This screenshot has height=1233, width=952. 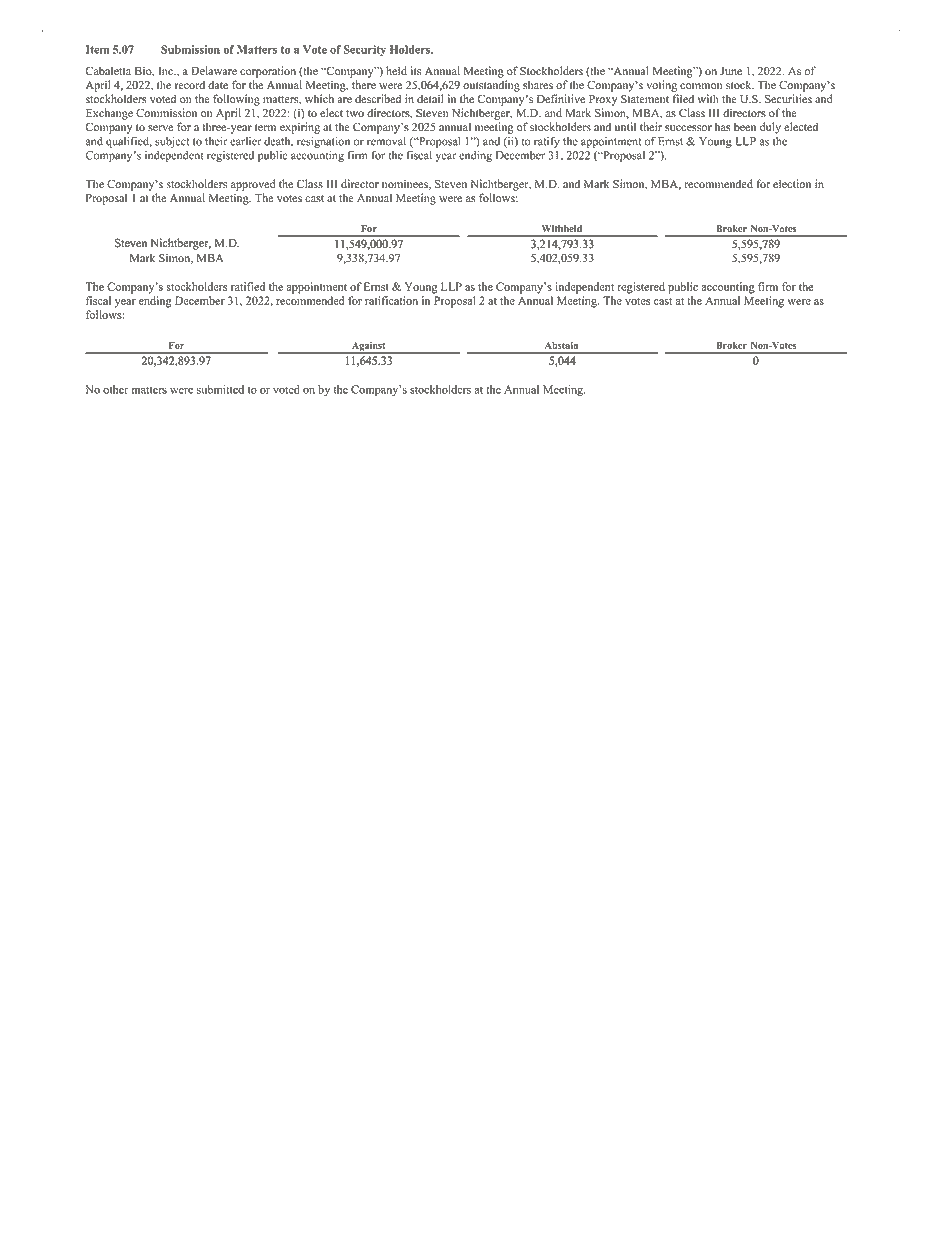 I want to click on removal, so click(x=386, y=141).
